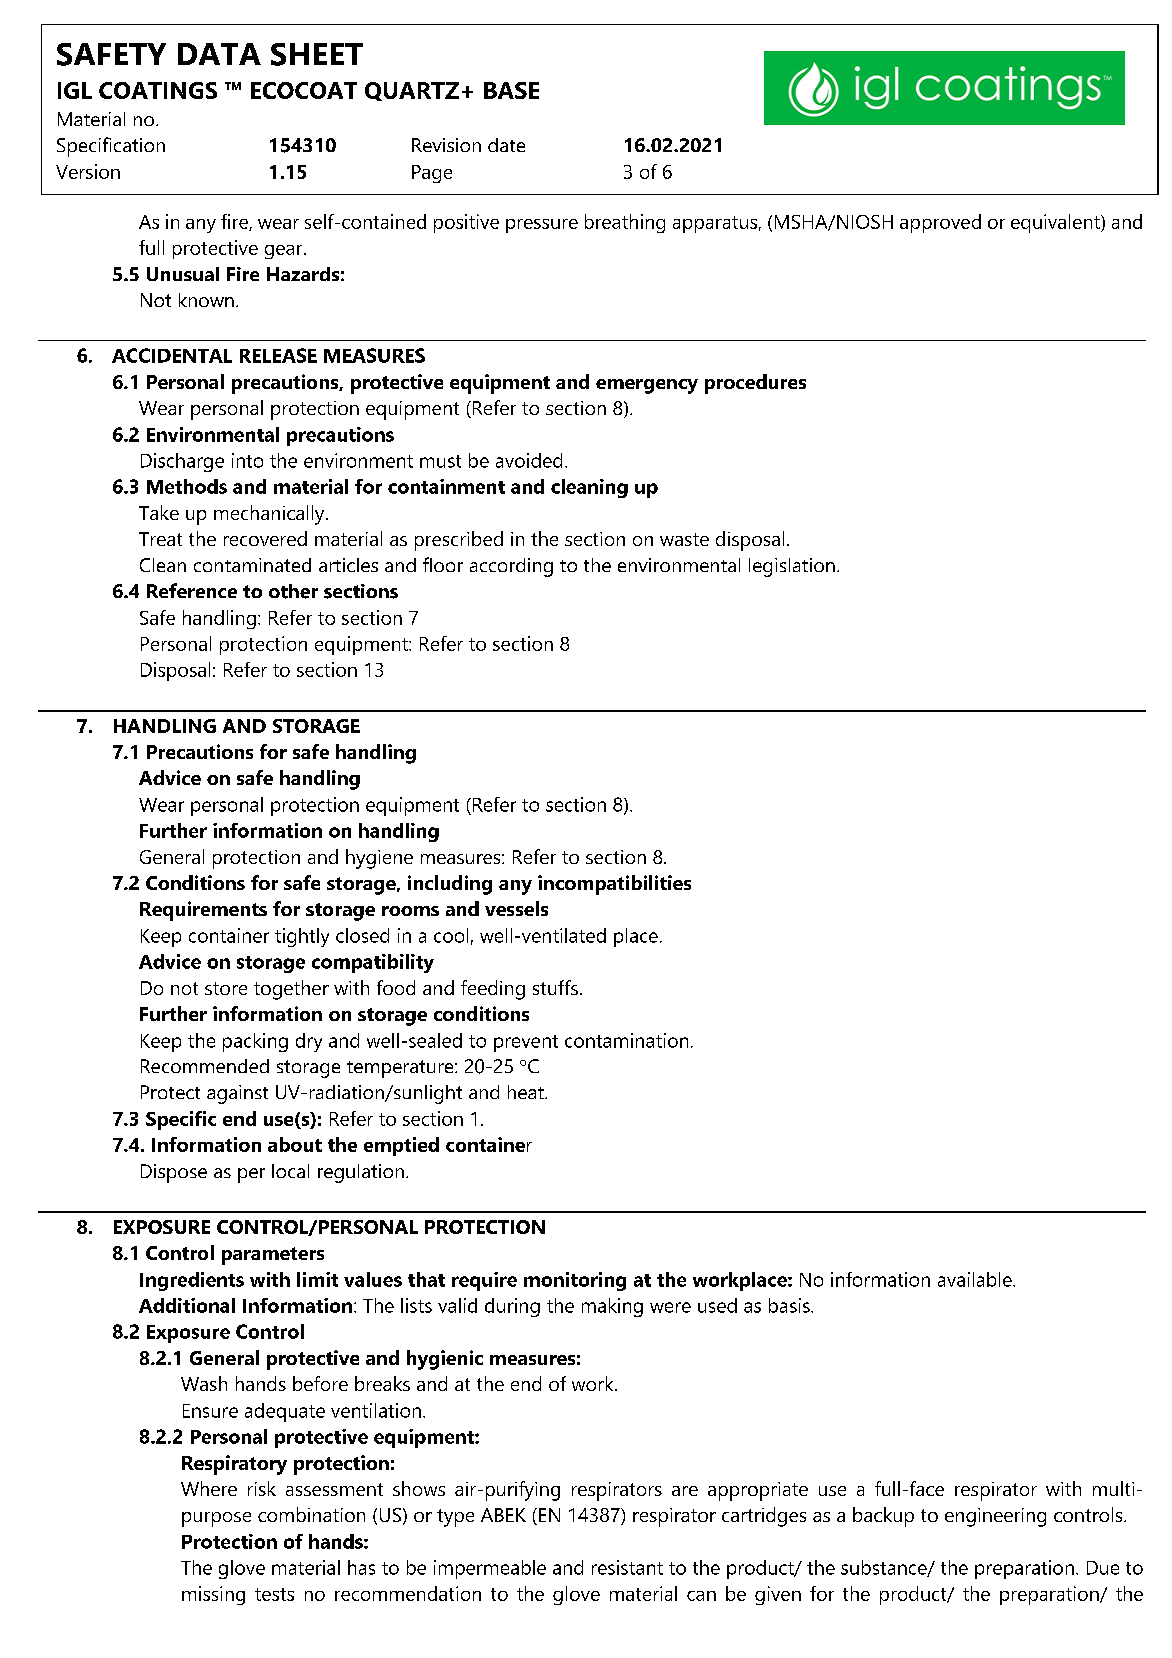 Image resolution: width=1172 pixels, height=1658 pixels. What do you see at coordinates (158, 90) in the page?
I see `COATINGS` at bounding box center [158, 90].
